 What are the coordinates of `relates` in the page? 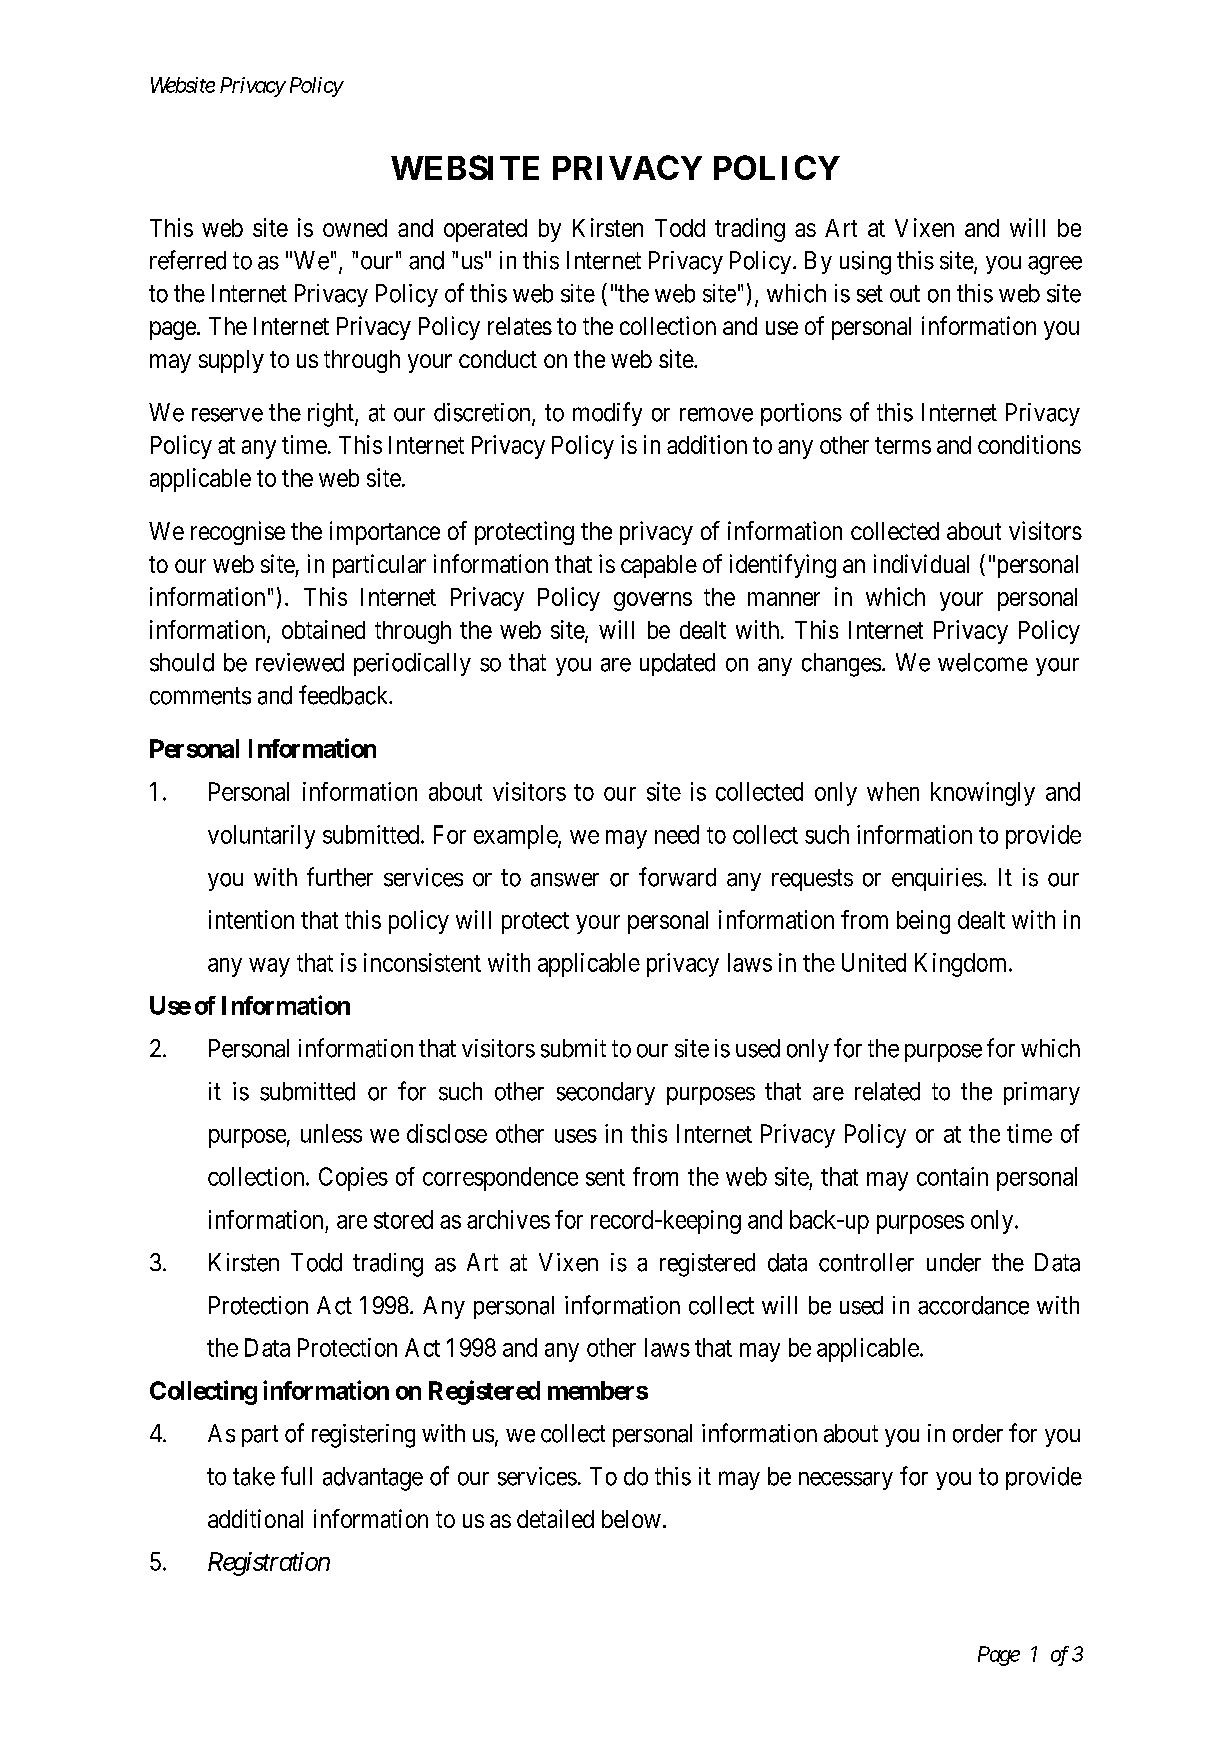 It's located at (520, 326).
